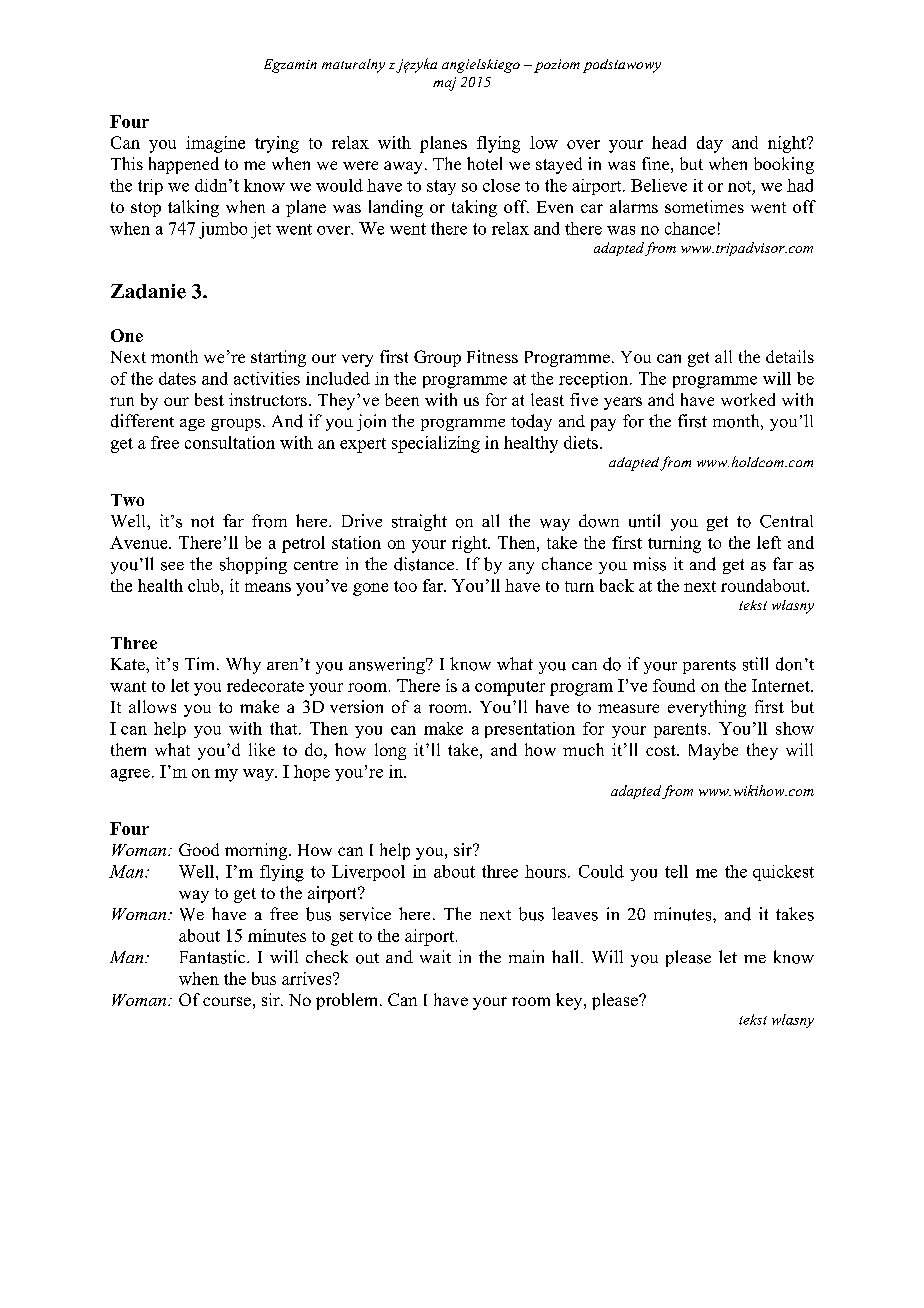 The width and height of the screenshot is (924, 1308). I want to click on head, so click(669, 142).
